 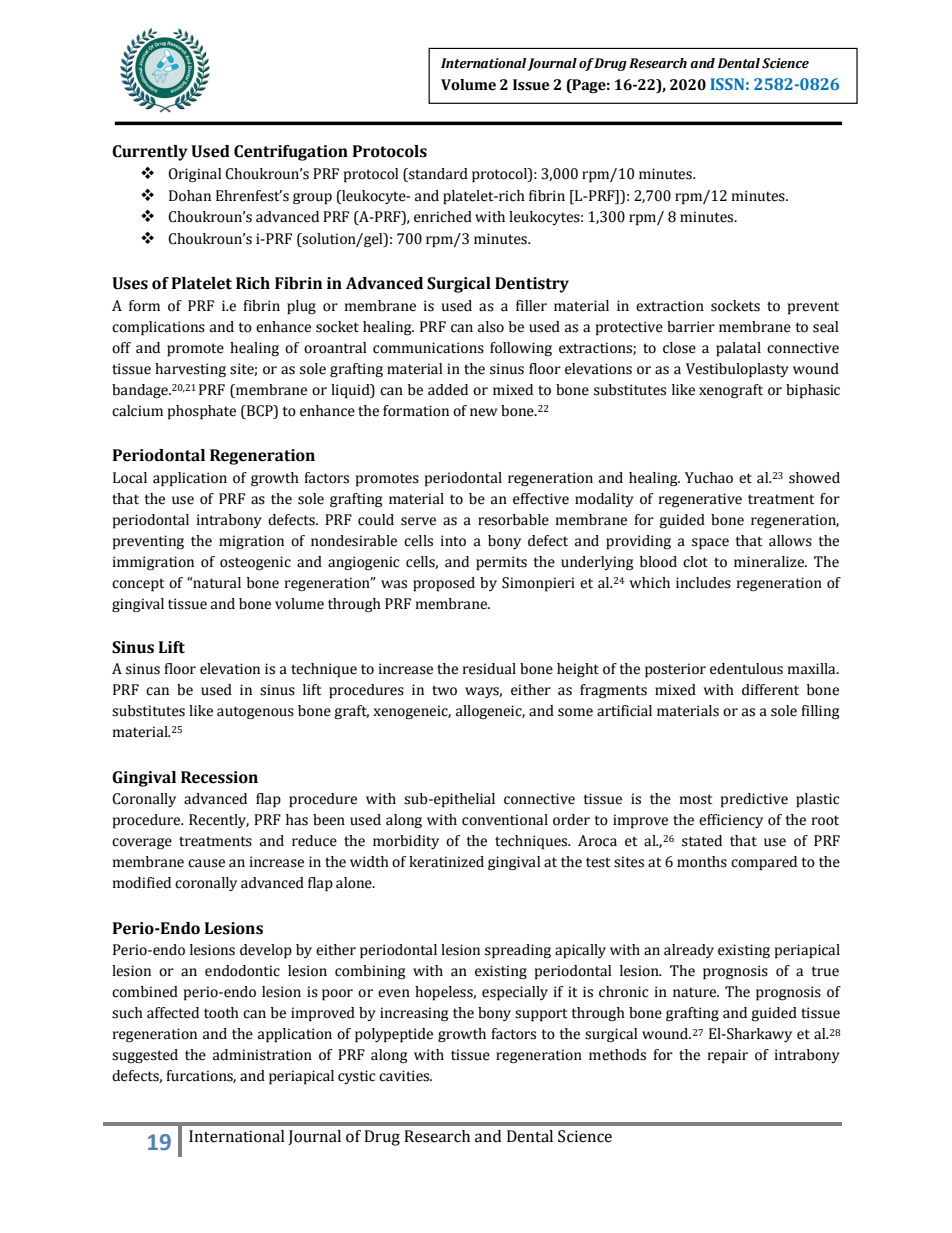 What do you see at coordinates (262, 1055) in the screenshot?
I see `administration` at bounding box center [262, 1055].
